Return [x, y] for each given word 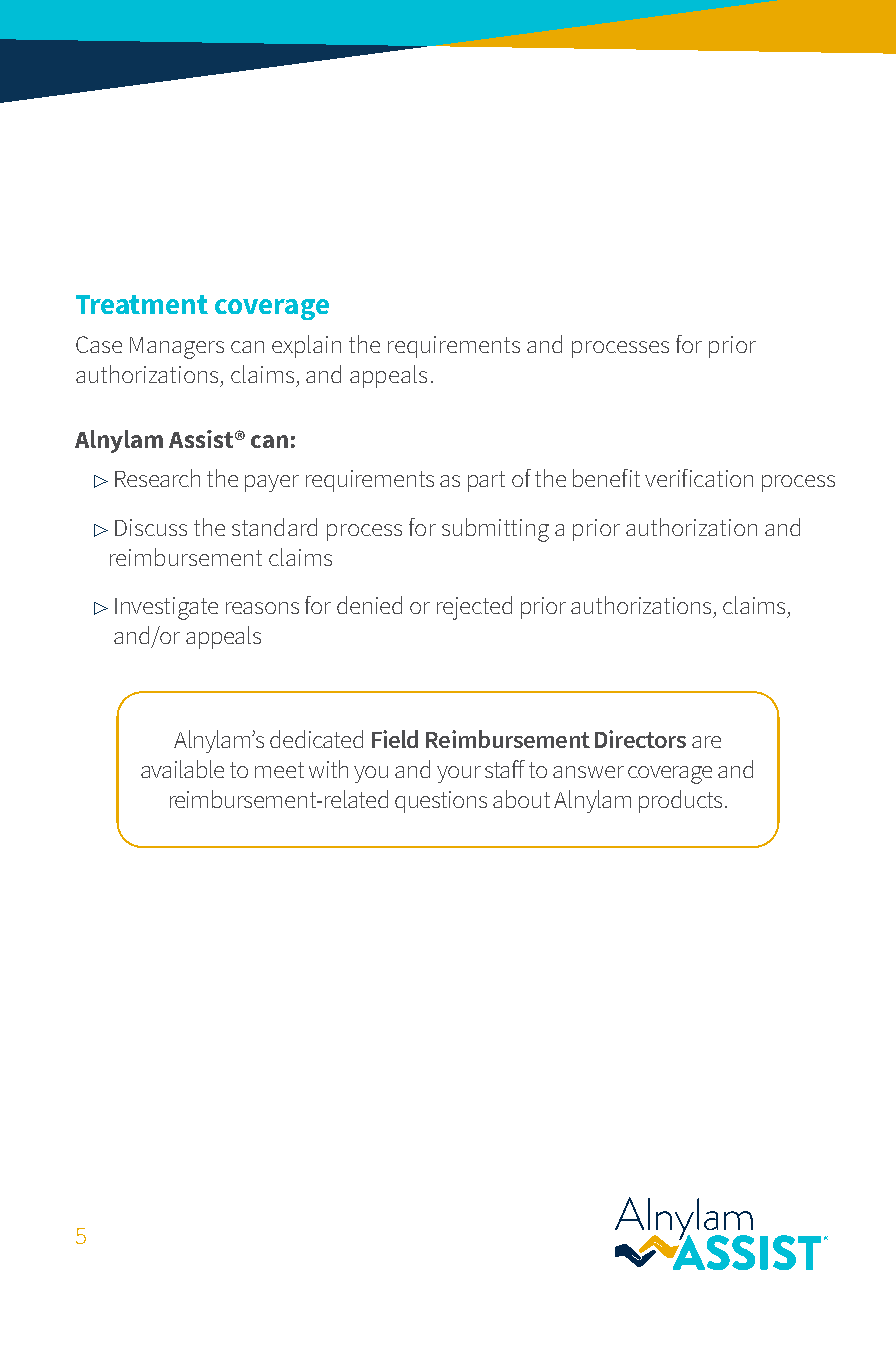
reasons [262, 608]
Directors [640, 739]
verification [699, 478]
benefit [606, 478]
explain [306, 346]
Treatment [142, 304]
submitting [495, 530]
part [486, 481]
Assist [201, 439]
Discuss [151, 527]
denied [369, 605]
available [182, 769]
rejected [474, 608]
